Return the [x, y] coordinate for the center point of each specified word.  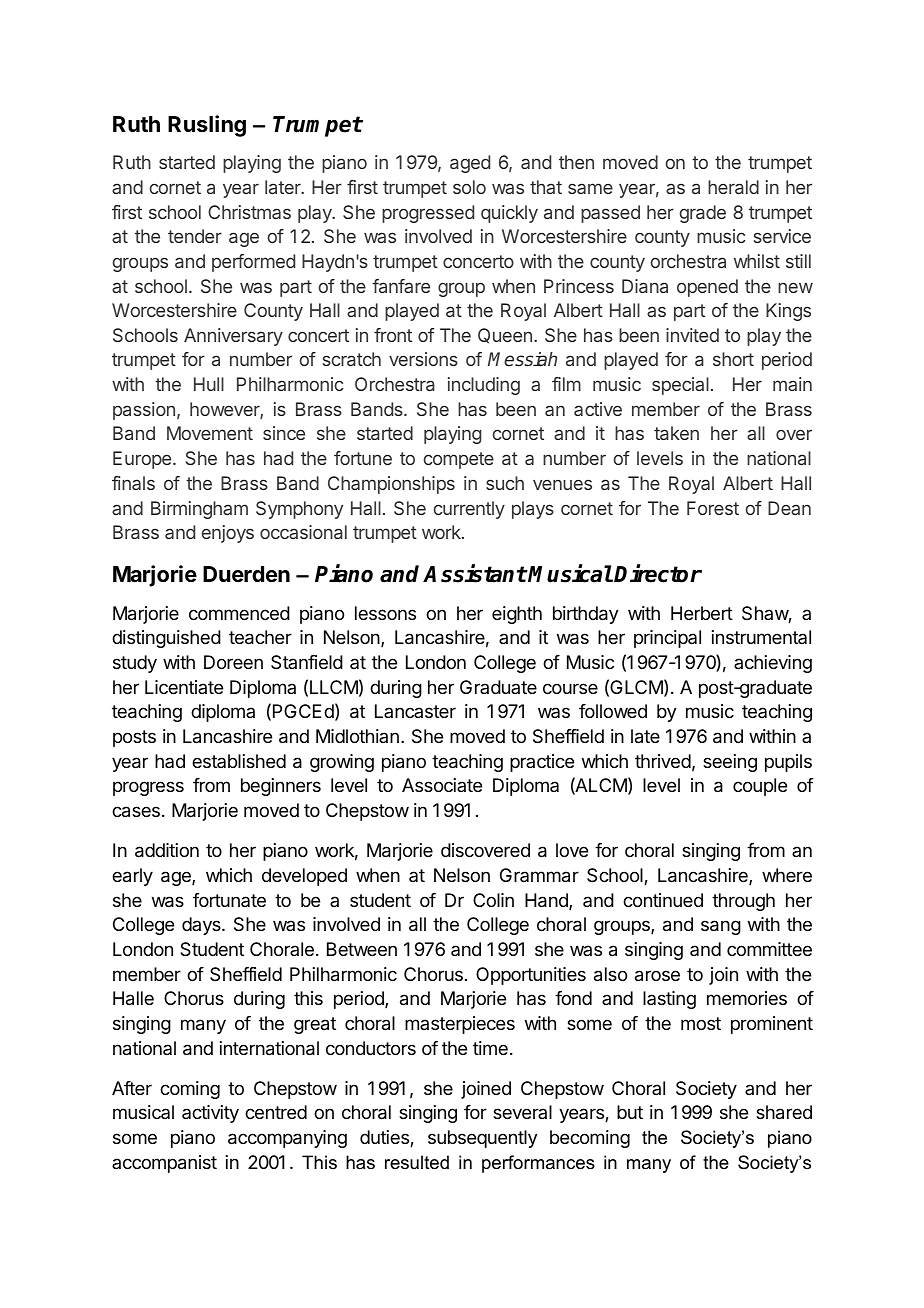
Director [658, 573]
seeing [730, 763]
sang [721, 927]
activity [210, 1114]
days [202, 926]
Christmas [249, 212]
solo [469, 187]
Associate [442, 785]
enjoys [228, 534]
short [733, 359]
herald [733, 187]
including [484, 386]
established [239, 761]
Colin [493, 900]
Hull [209, 384]
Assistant [475, 573]
